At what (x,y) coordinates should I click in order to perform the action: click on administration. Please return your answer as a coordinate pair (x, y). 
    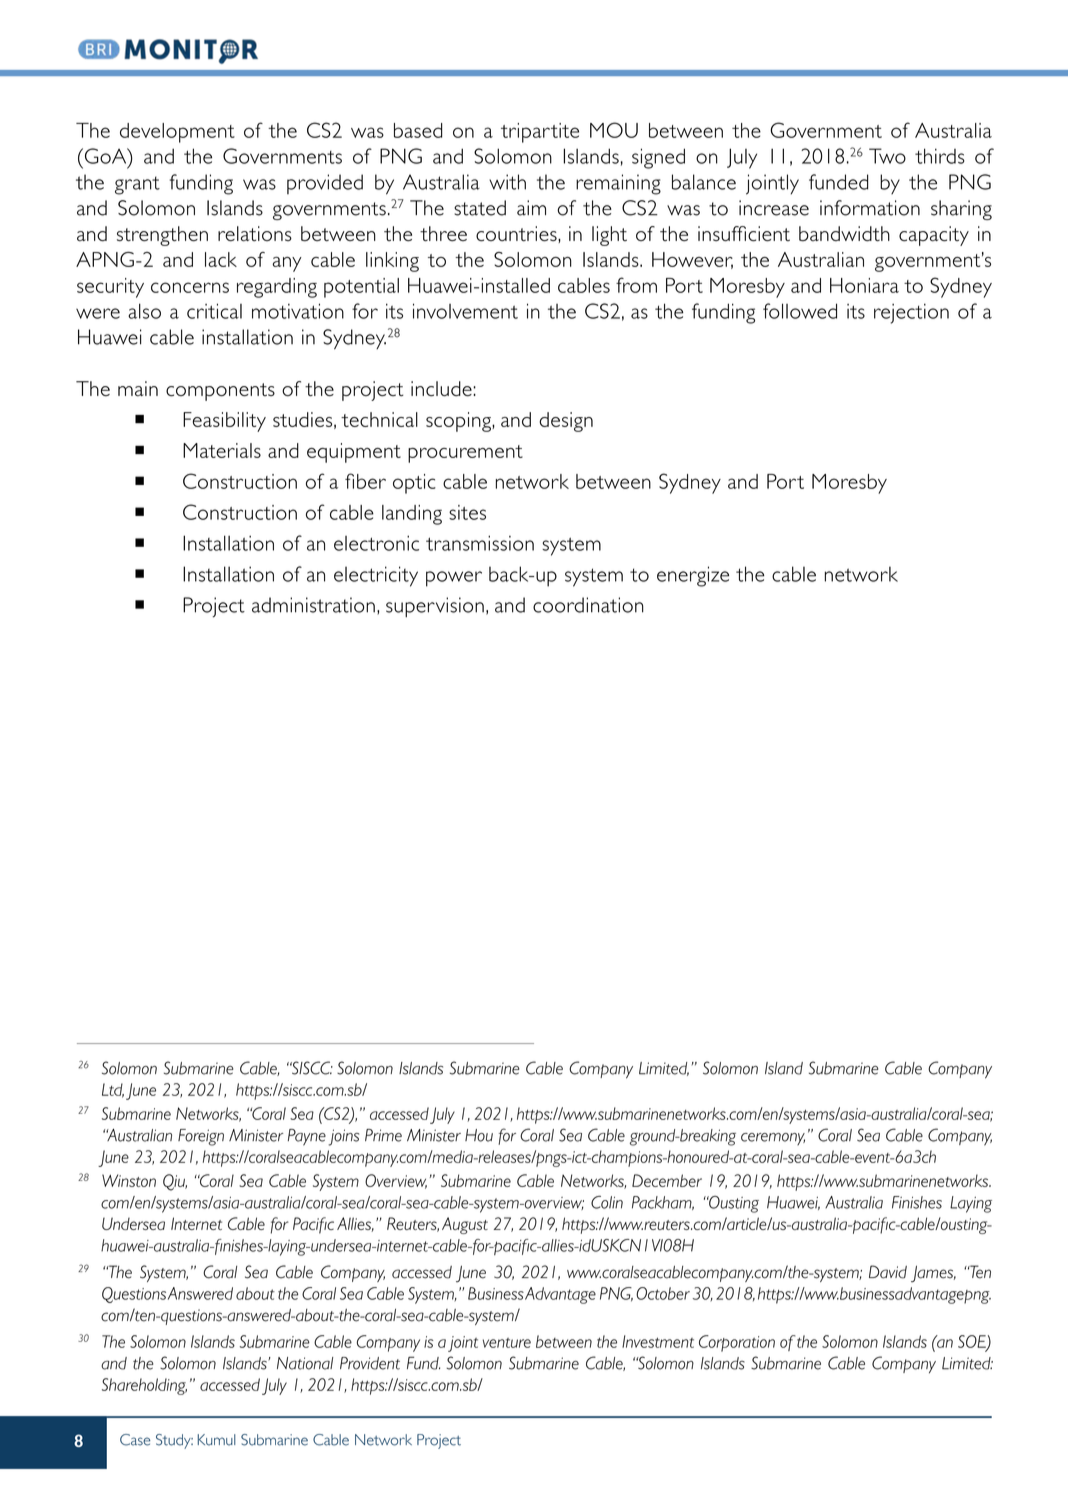
    Looking at the image, I should click on (313, 605).
